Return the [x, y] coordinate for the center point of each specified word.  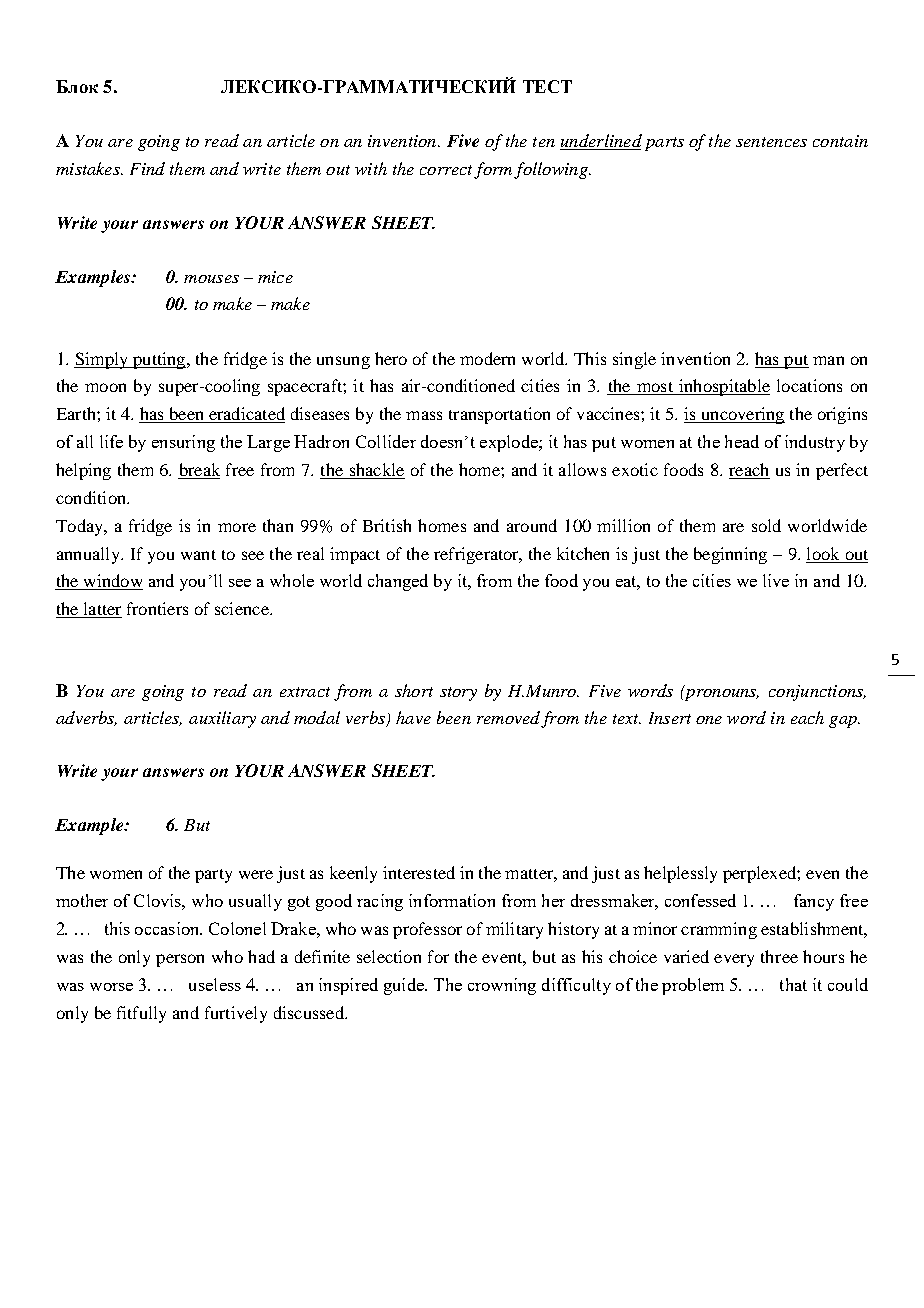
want [198, 555]
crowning [502, 986]
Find [147, 168]
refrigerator [477, 555]
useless [215, 984]
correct [446, 170]
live [776, 580]
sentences [771, 142]
